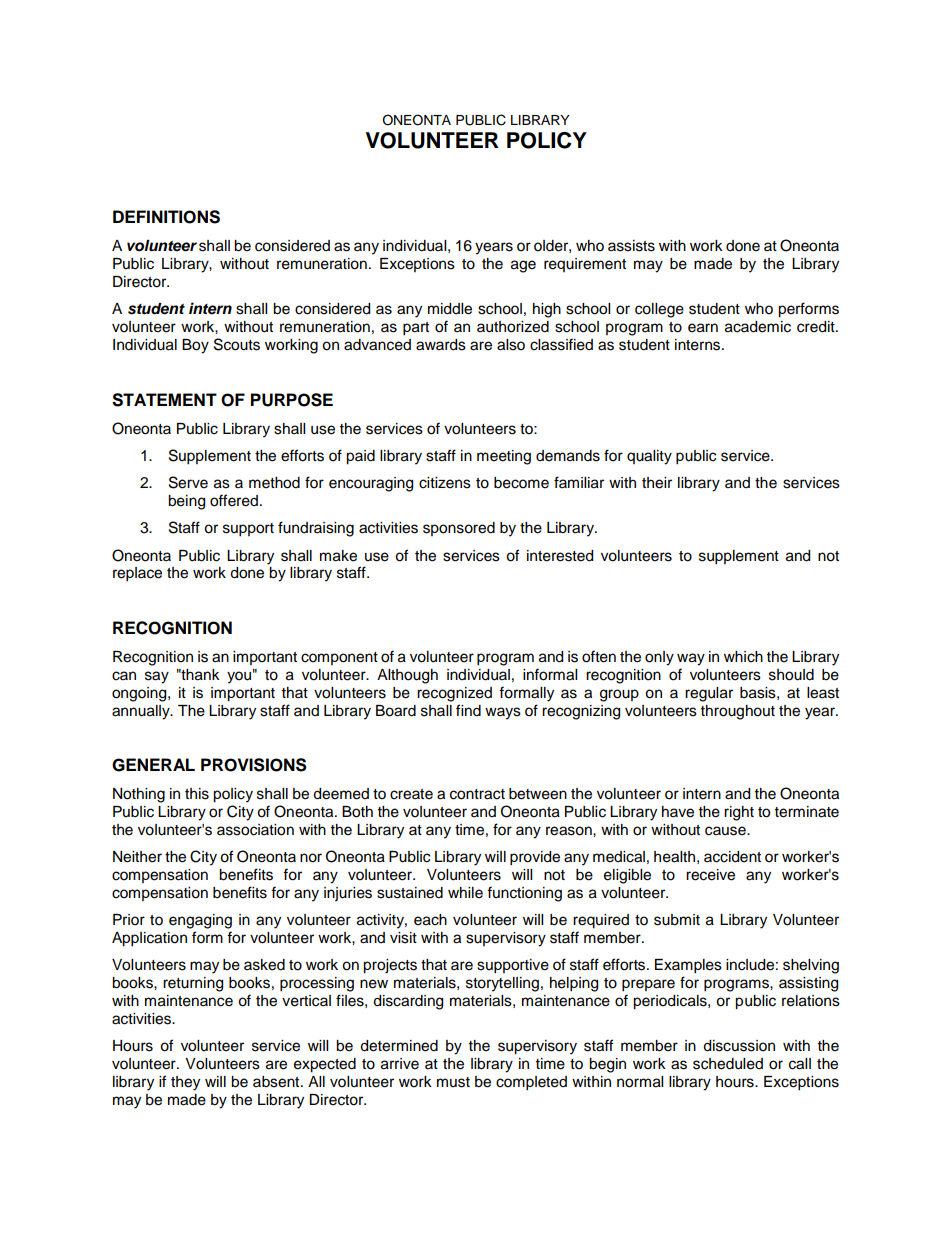 The height and width of the screenshot is (1233, 952). Describe the element at coordinates (649, 457) in the screenshot. I see `quality` at that location.
